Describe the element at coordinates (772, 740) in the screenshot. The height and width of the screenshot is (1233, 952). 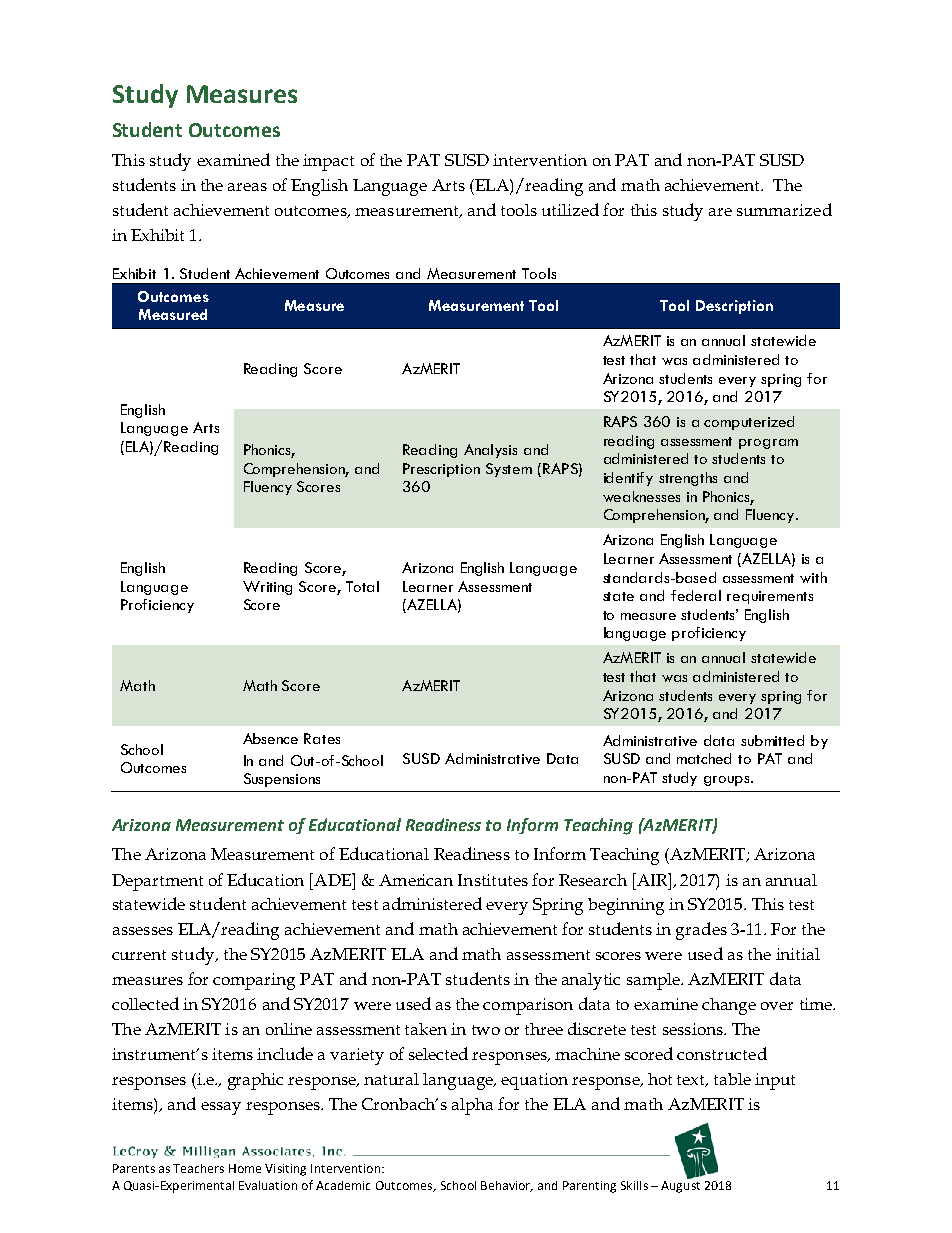
I see `submitted` at that location.
